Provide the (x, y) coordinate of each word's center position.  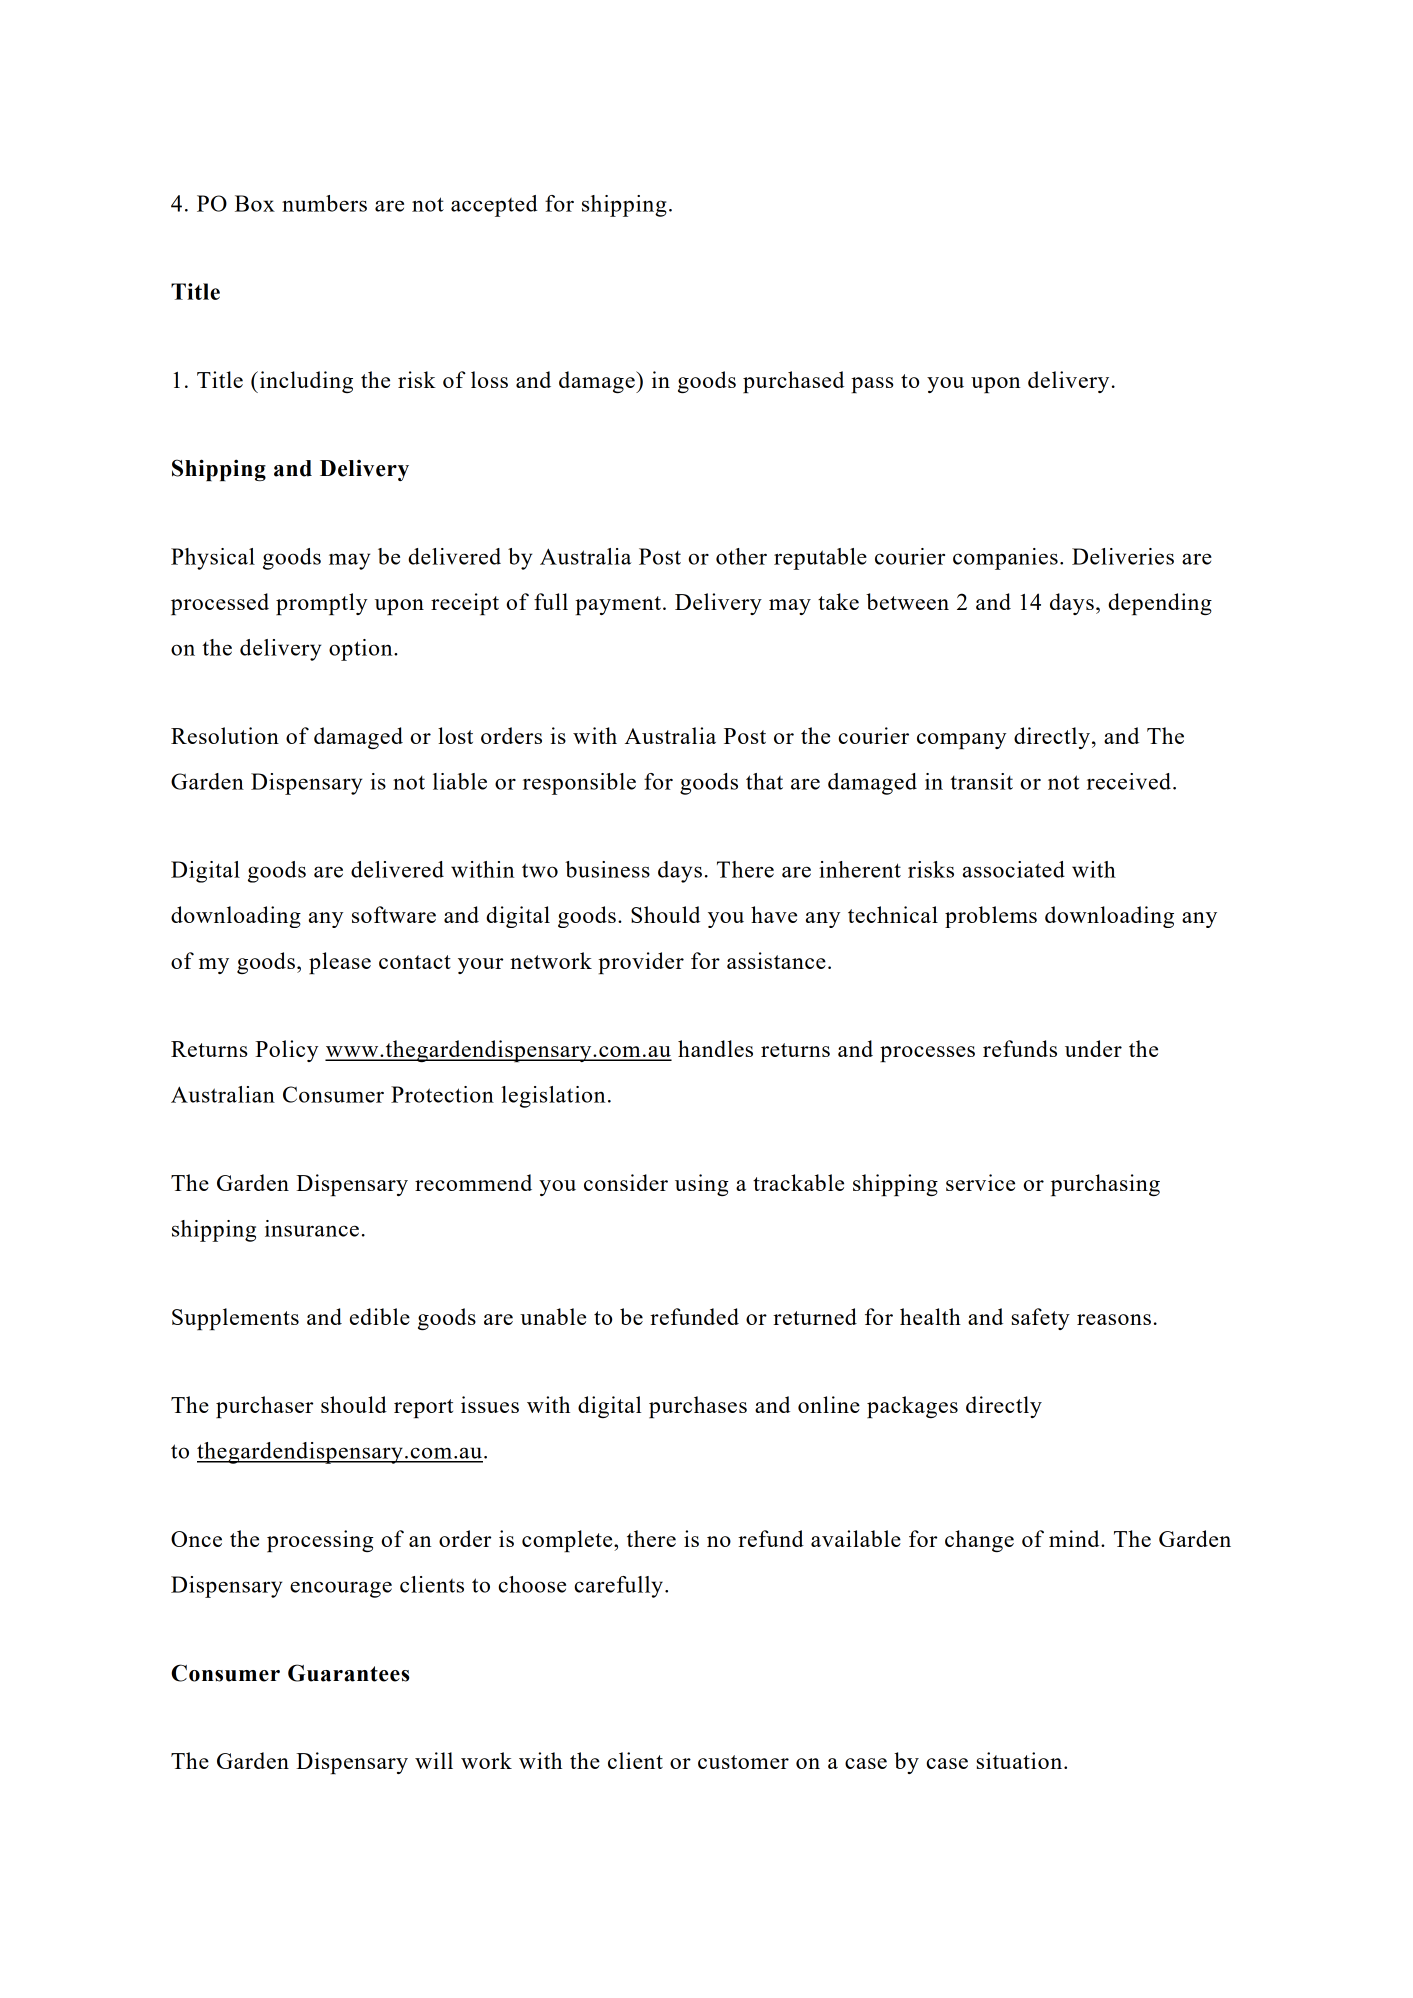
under (1093, 1048)
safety (1041, 1319)
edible (380, 1316)
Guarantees (348, 1673)
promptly (321, 604)
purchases (698, 1407)
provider (641, 963)
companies (1005, 559)
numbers (324, 203)
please (340, 963)
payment (619, 605)
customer (743, 1762)
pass (872, 385)
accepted (494, 206)
